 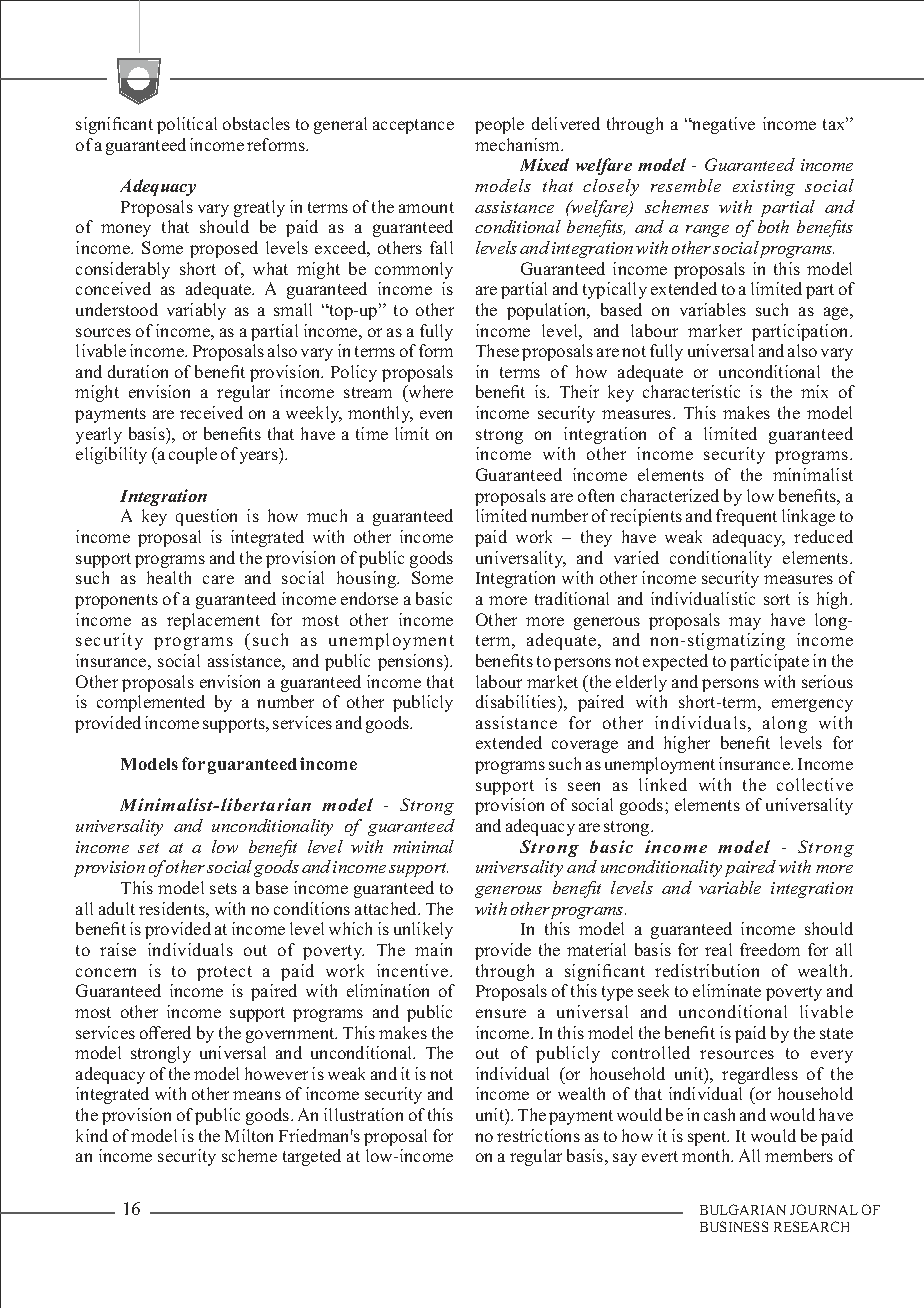 What do you see at coordinates (436, 414) in the page?
I see `even` at bounding box center [436, 414].
